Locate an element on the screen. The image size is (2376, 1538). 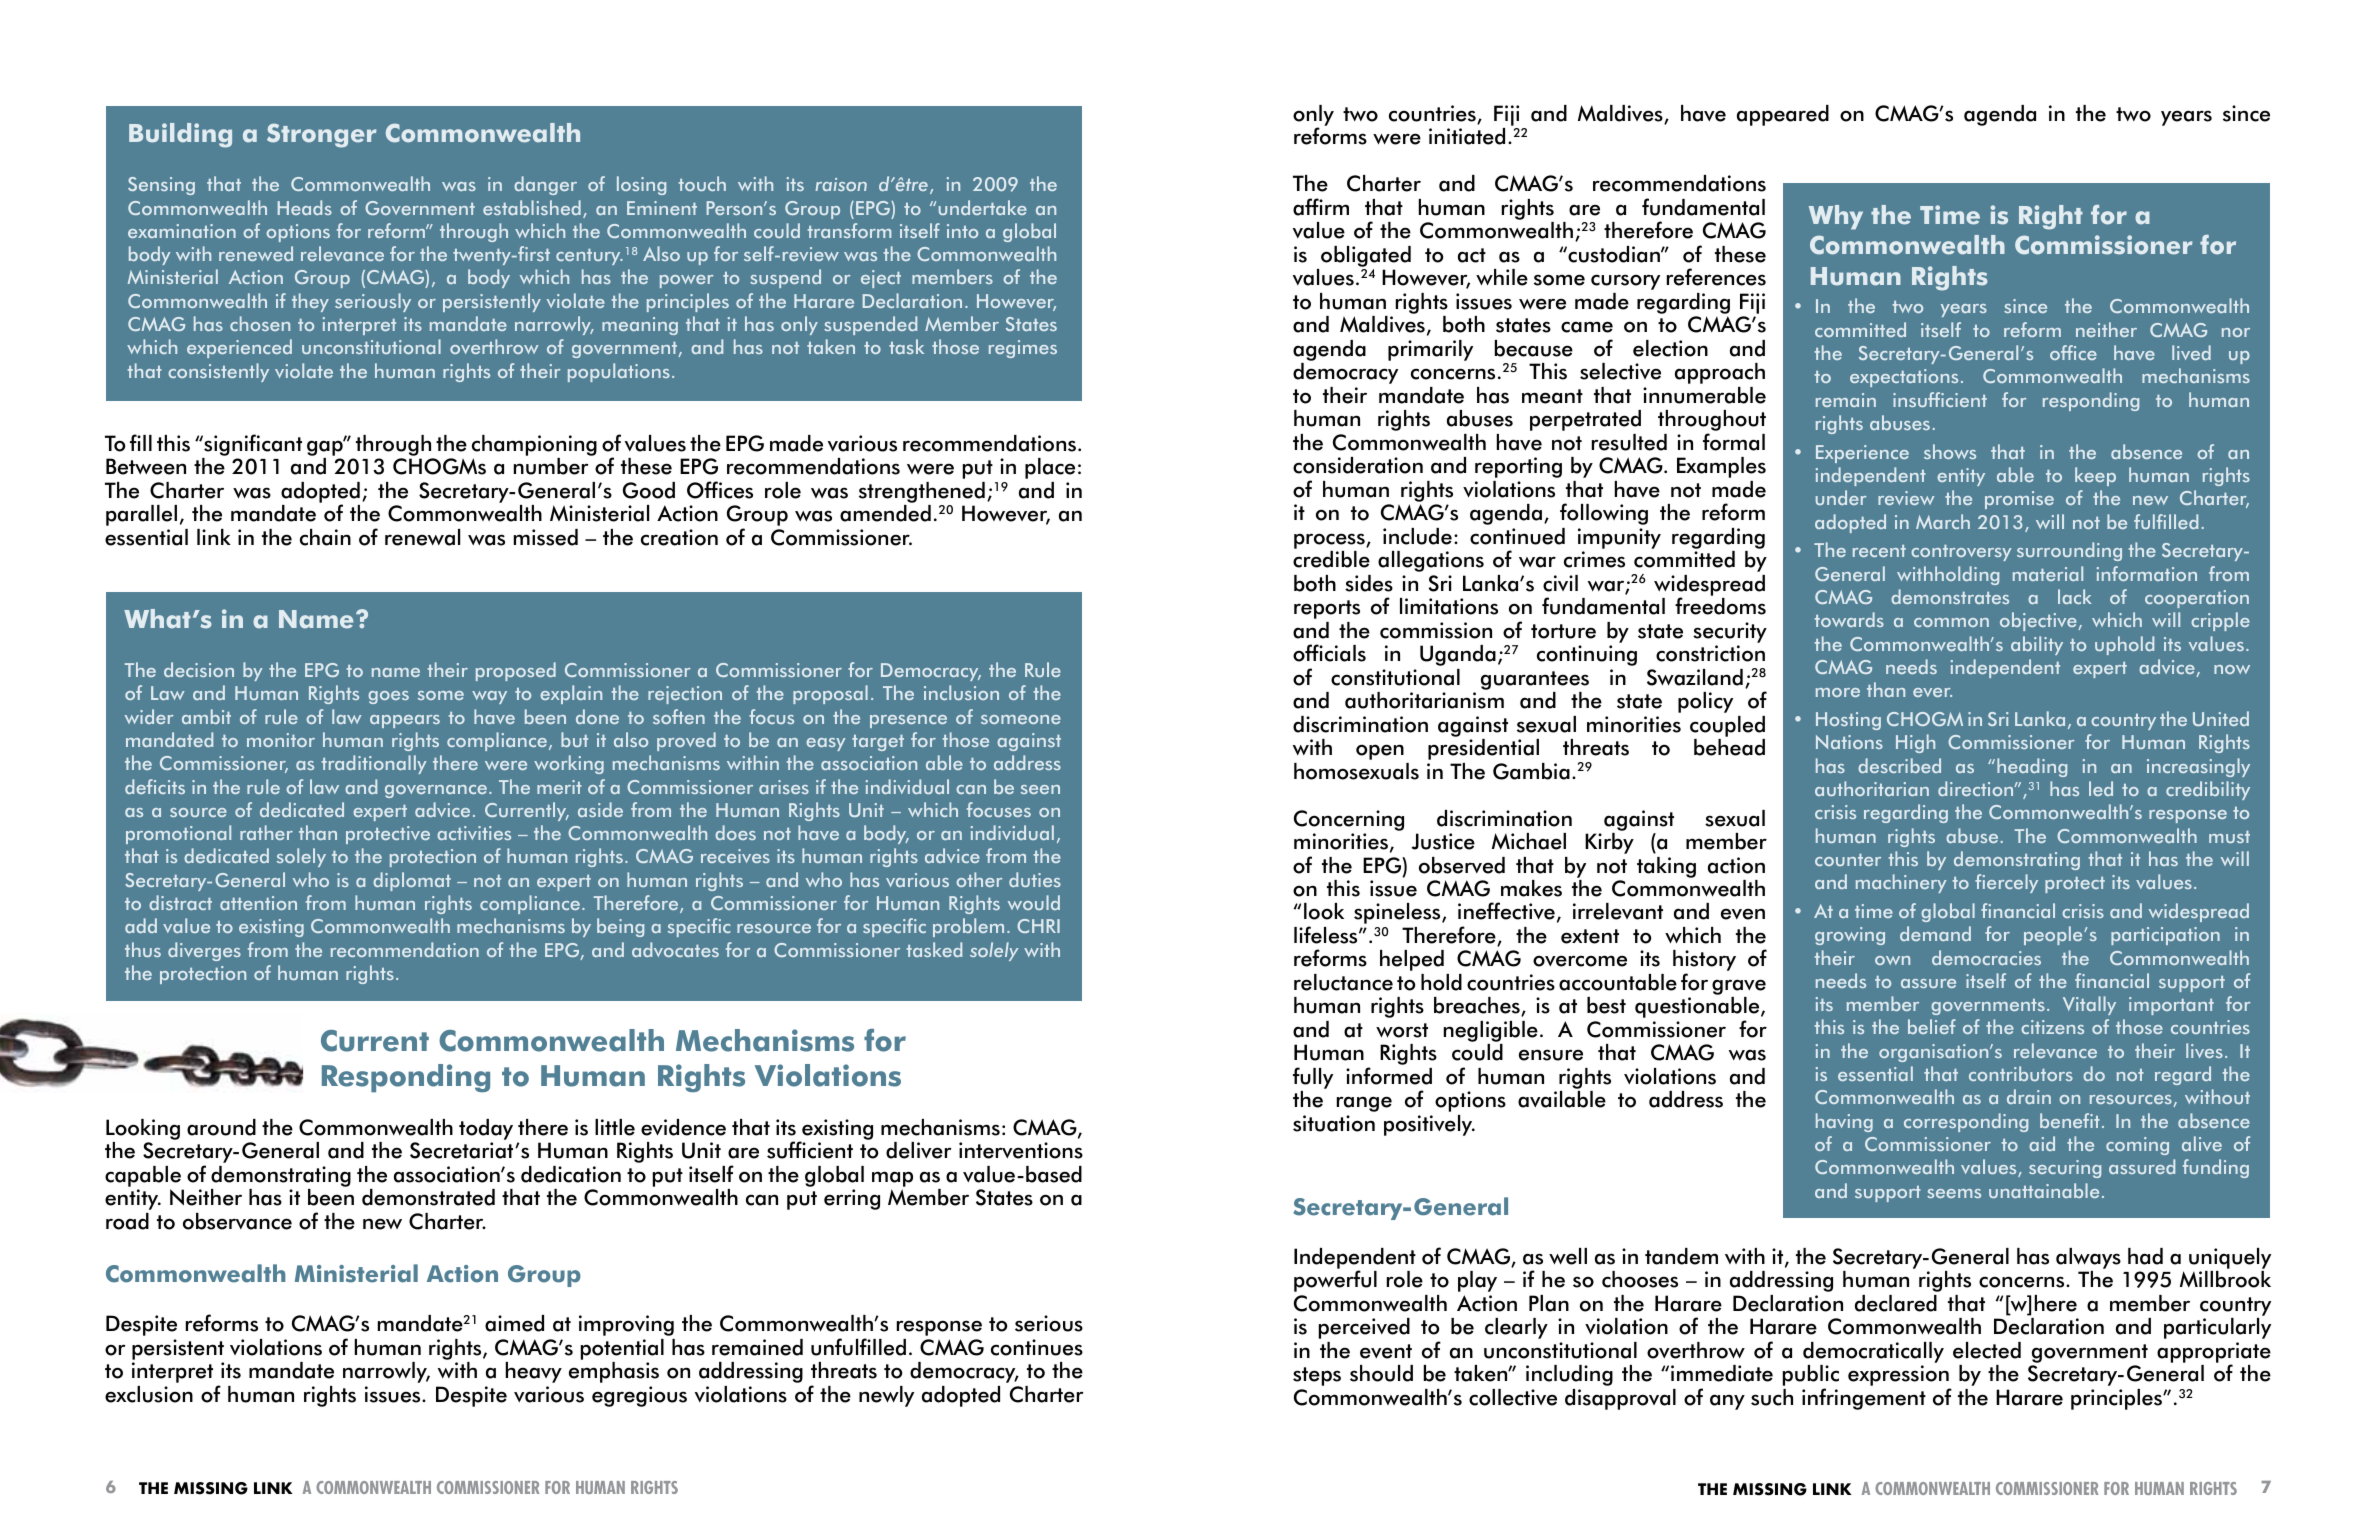
Stronger is located at coordinates (321, 135).
